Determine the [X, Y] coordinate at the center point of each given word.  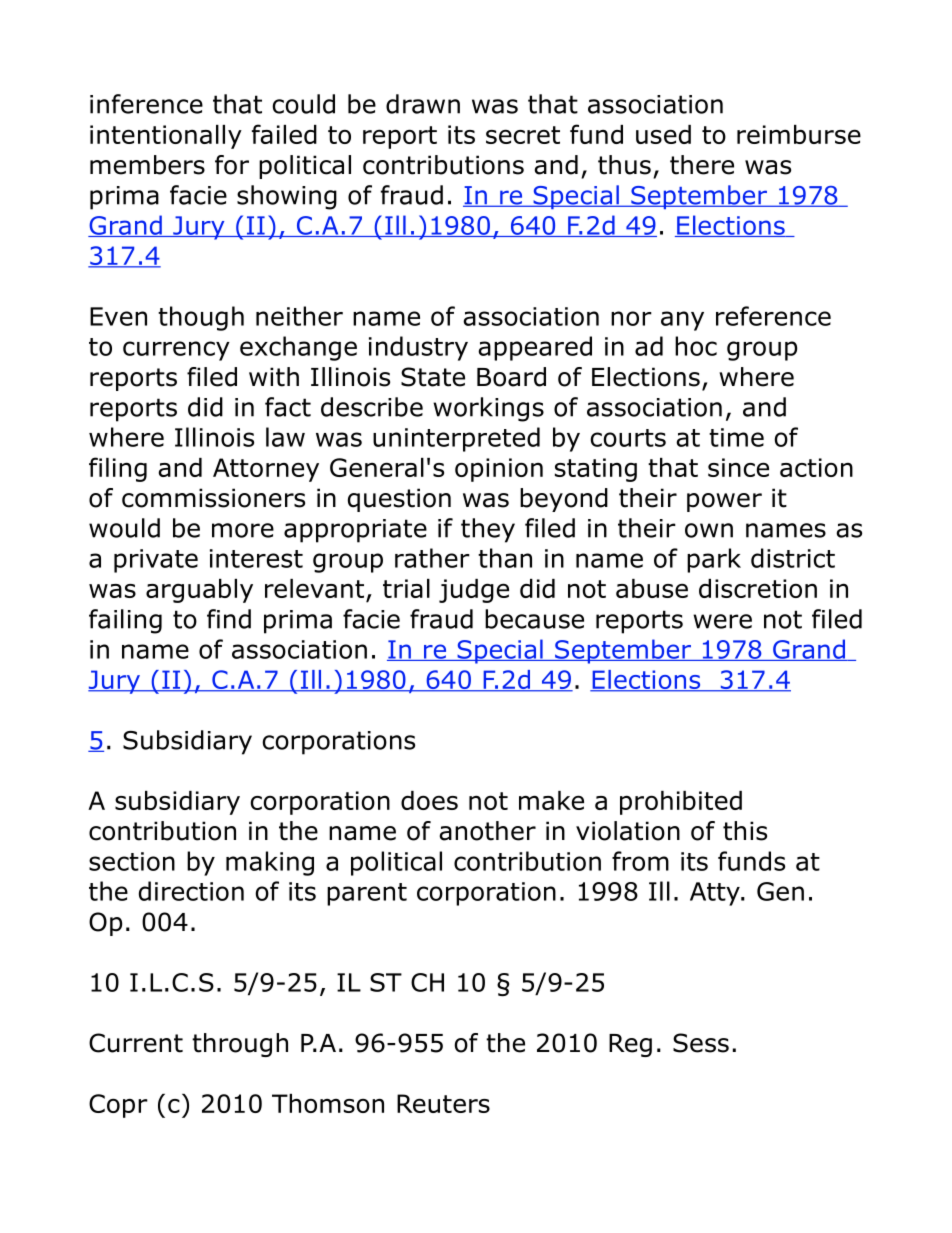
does [429, 800]
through [240, 1045]
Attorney [266, 470]
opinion [499, 470]
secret [523, 135]
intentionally [166, 137]
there [702, 165]
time [736, 437]
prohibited [681, 803]
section [132, 861]
